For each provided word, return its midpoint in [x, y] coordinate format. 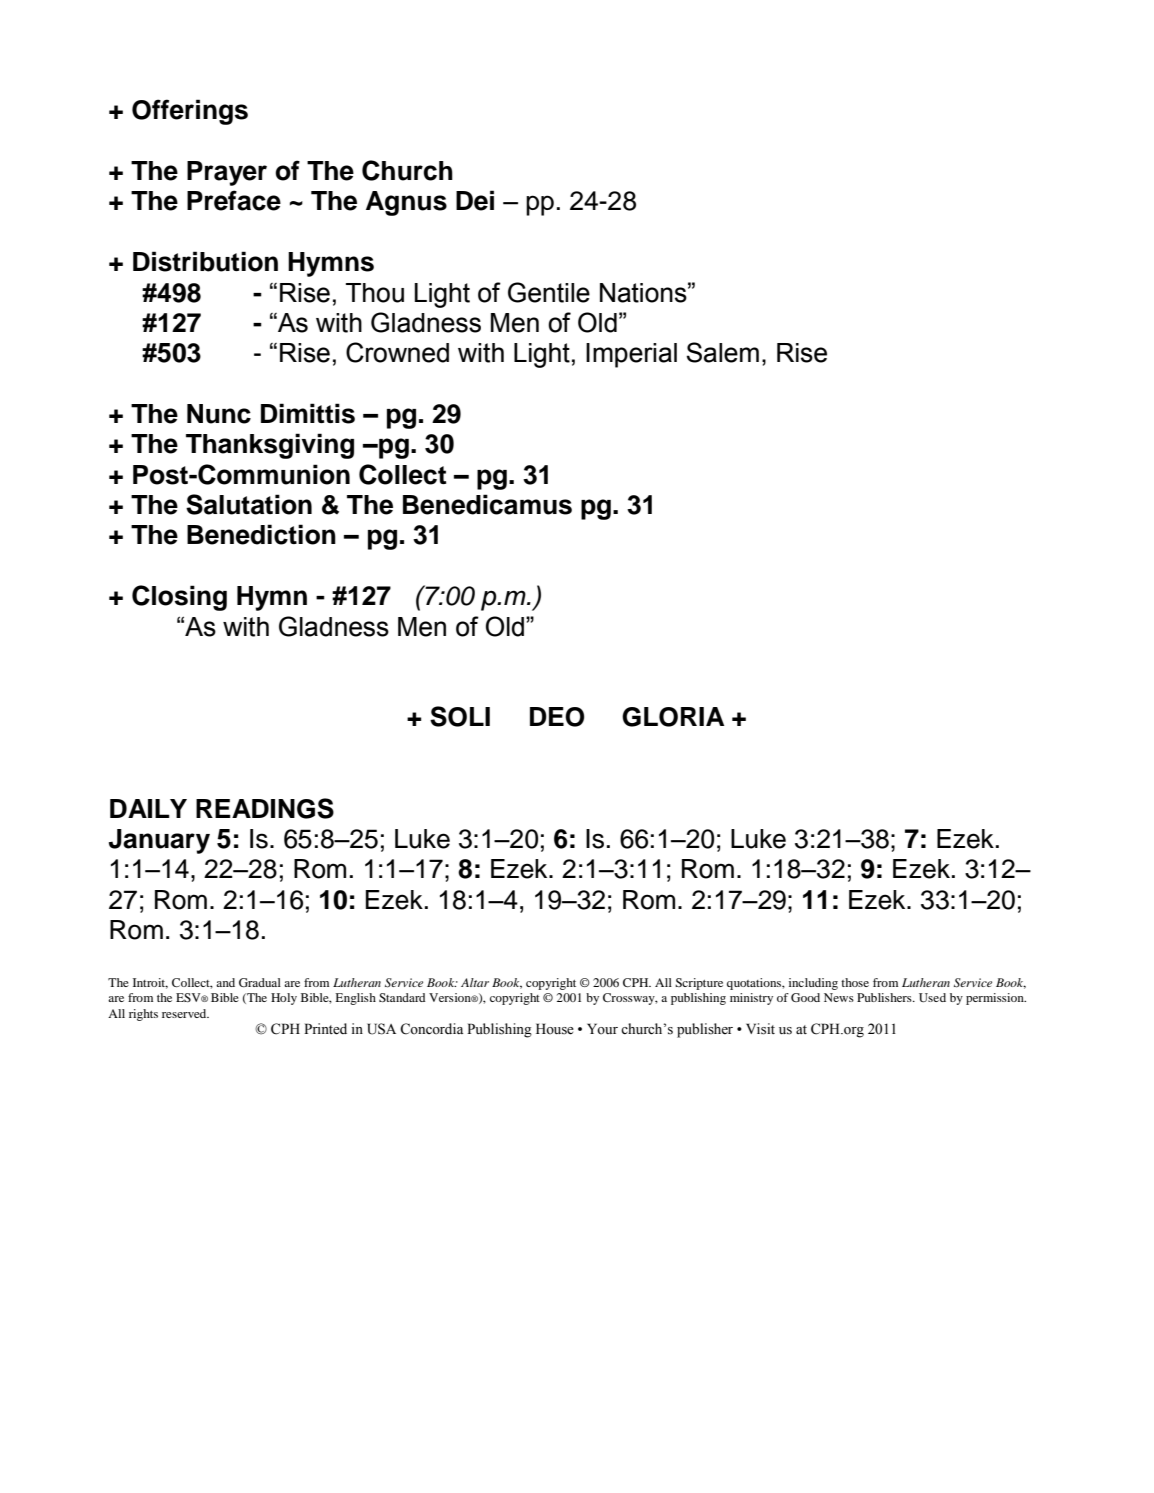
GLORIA [673, 717]
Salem [722, 352]
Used [932, 997]
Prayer [227, 173]
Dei [475, 200]
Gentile [549, 292]
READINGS [265, 808]
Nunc [219, 414]
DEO [557, 717]
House [555, 1029]
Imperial [631, 355]
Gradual [260, 982]
